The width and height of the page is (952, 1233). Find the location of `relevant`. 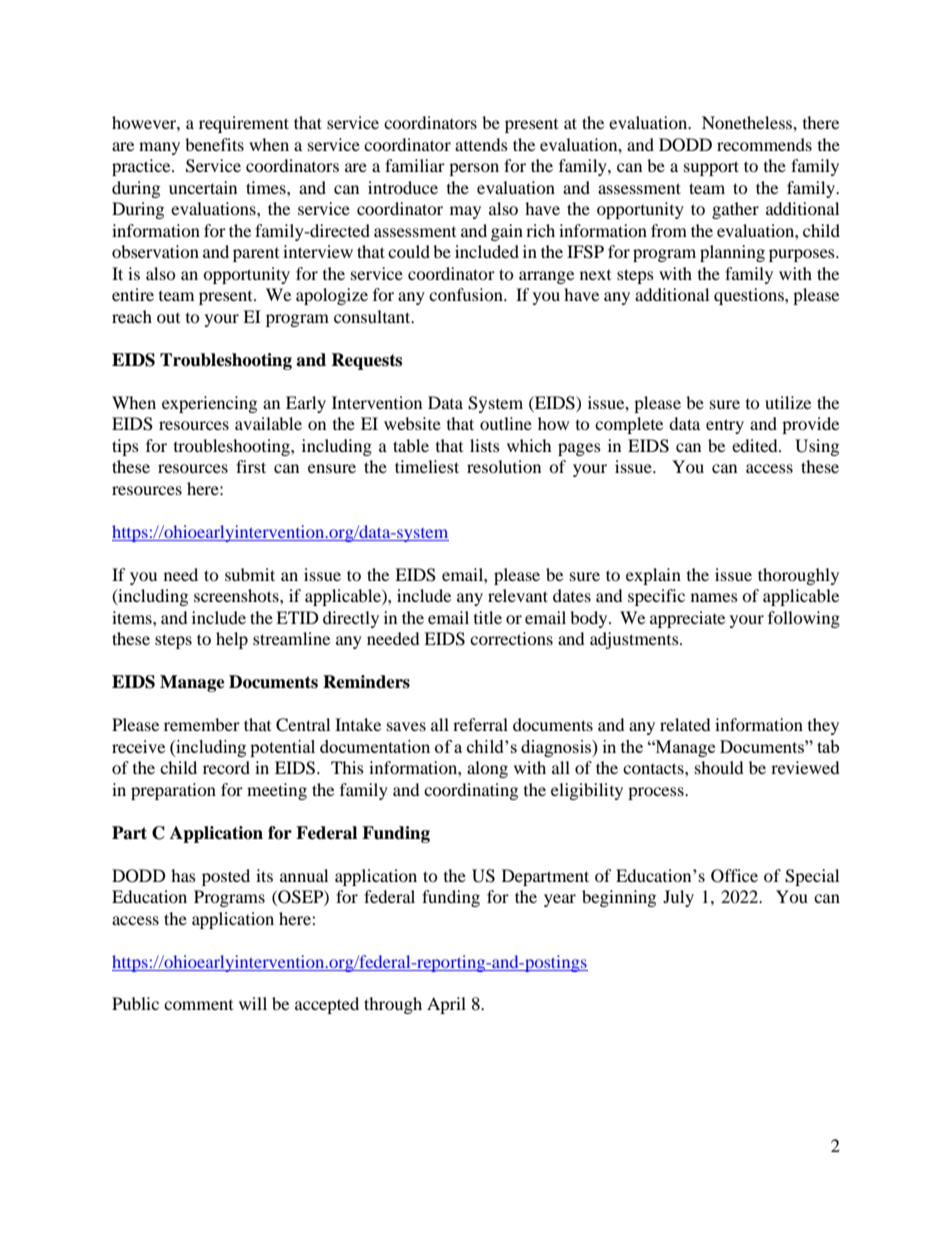

relevant is located at coordinates (518, 595).
